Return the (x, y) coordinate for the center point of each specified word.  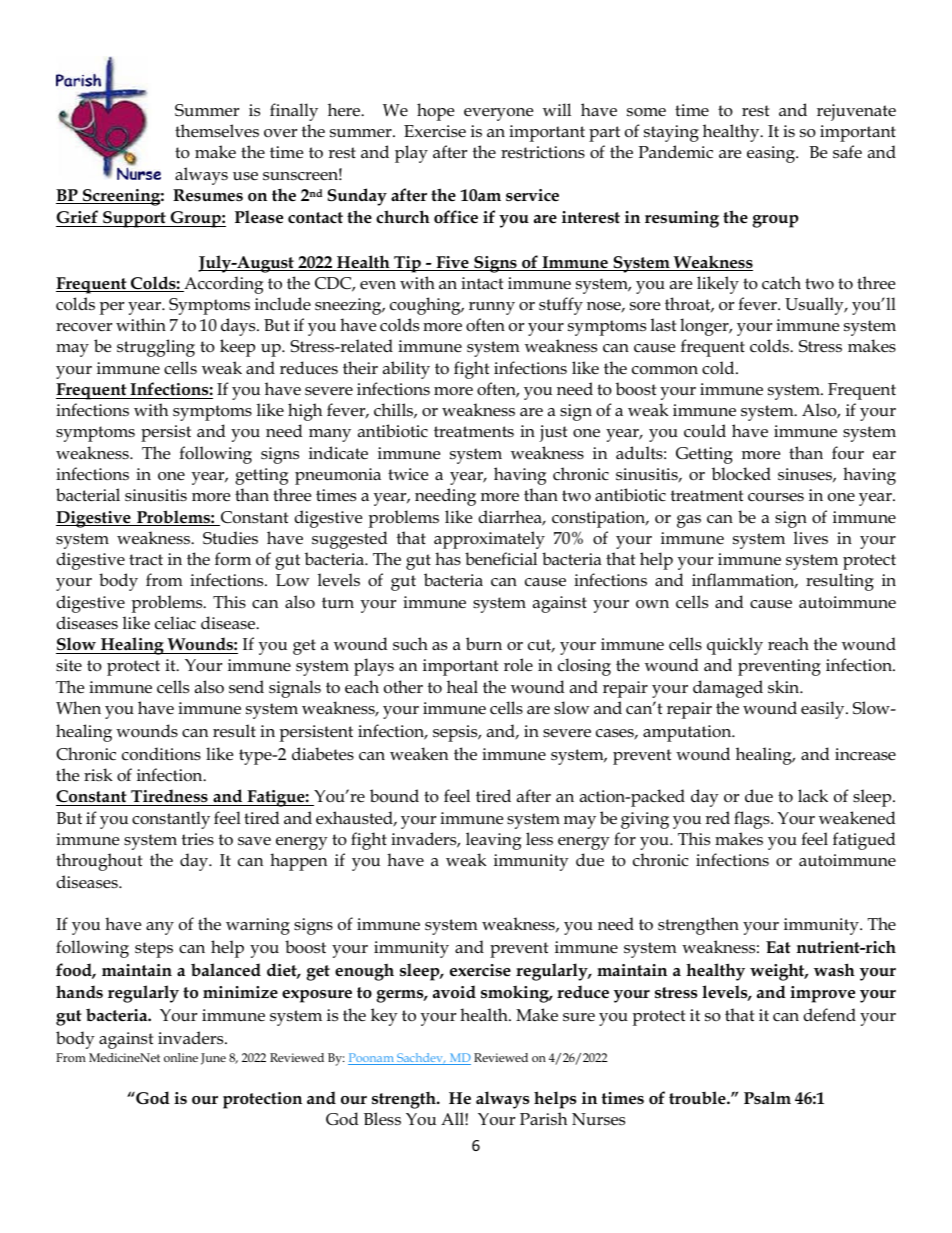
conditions (161, 754)
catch (781, 282)
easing (772, 154)
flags (753, 820)
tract (146, 559)
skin (785, 687)
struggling (156, 348)
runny (492, 308)
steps (154, 950)
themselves (217, 131)
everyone (498, 114)
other (403, 687)
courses (776, 497)
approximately (489, 540)
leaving (493, 841)
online (181, 1057)
